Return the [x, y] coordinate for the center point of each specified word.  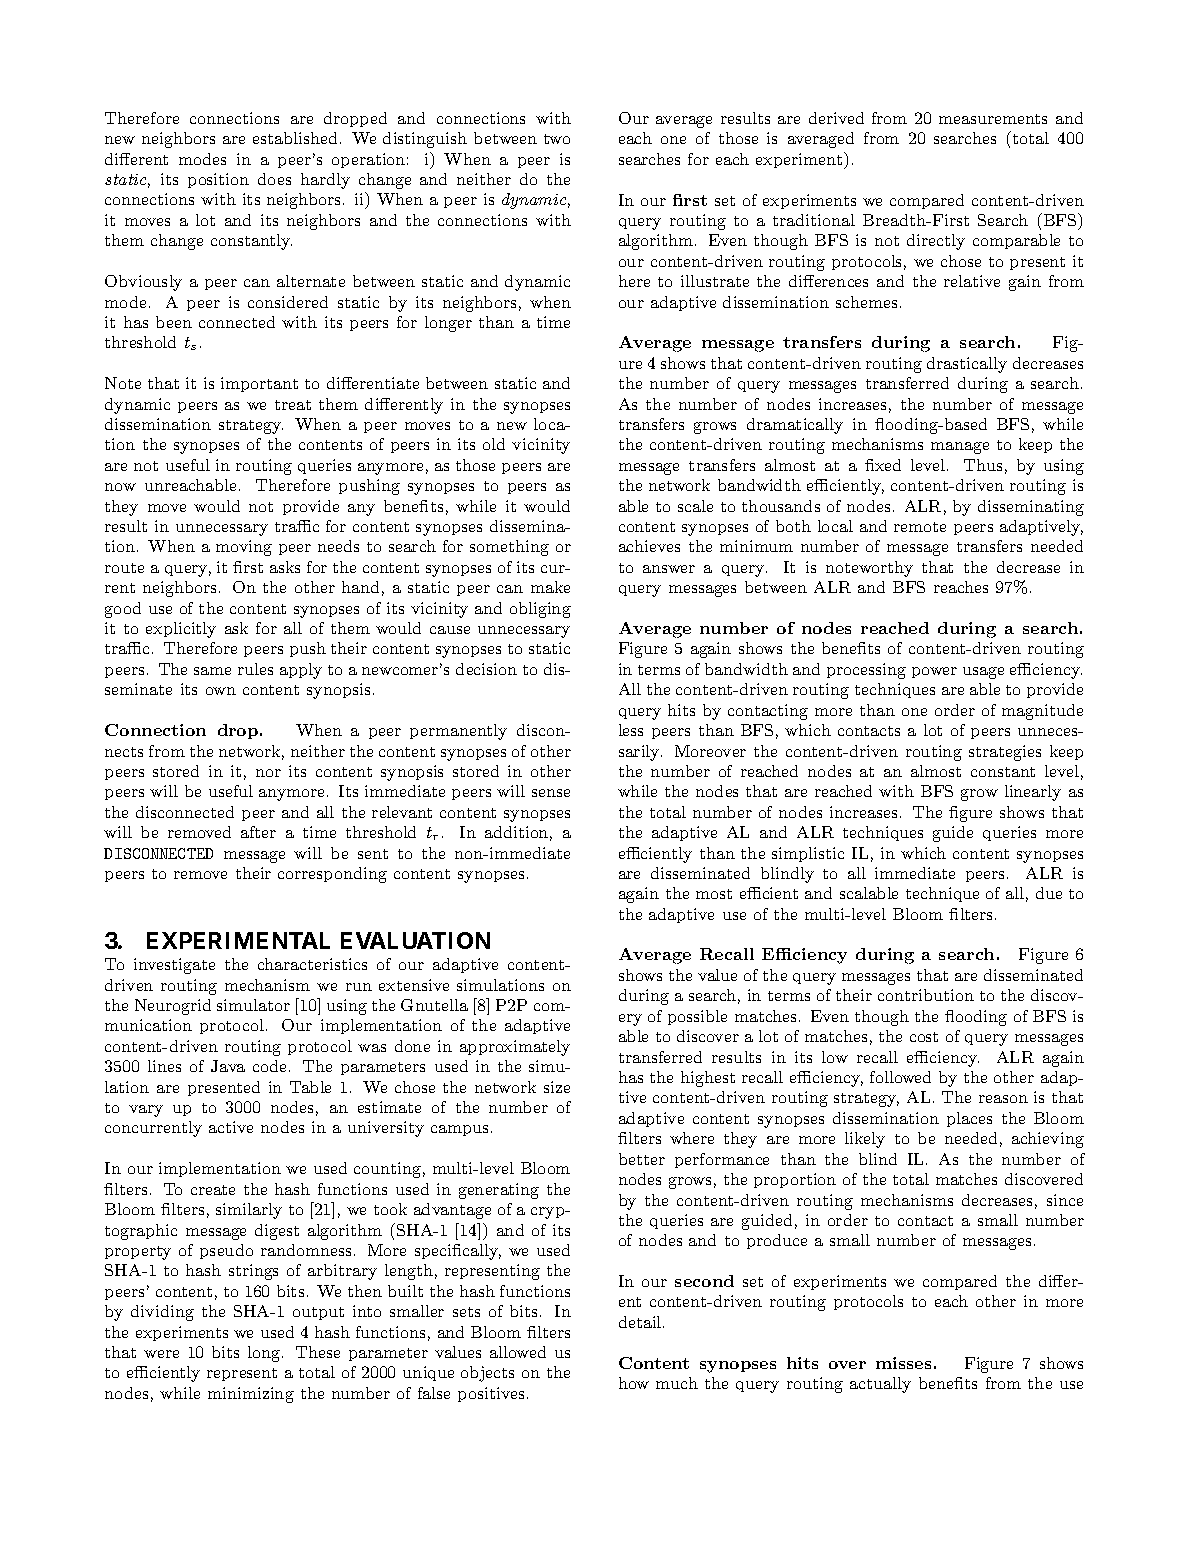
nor [268, 773]
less [631, 730]
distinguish [425, 140]
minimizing [251, 1395]
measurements [993, 119]
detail [641, 1322]
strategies [1005, 753]
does [274, 179]
